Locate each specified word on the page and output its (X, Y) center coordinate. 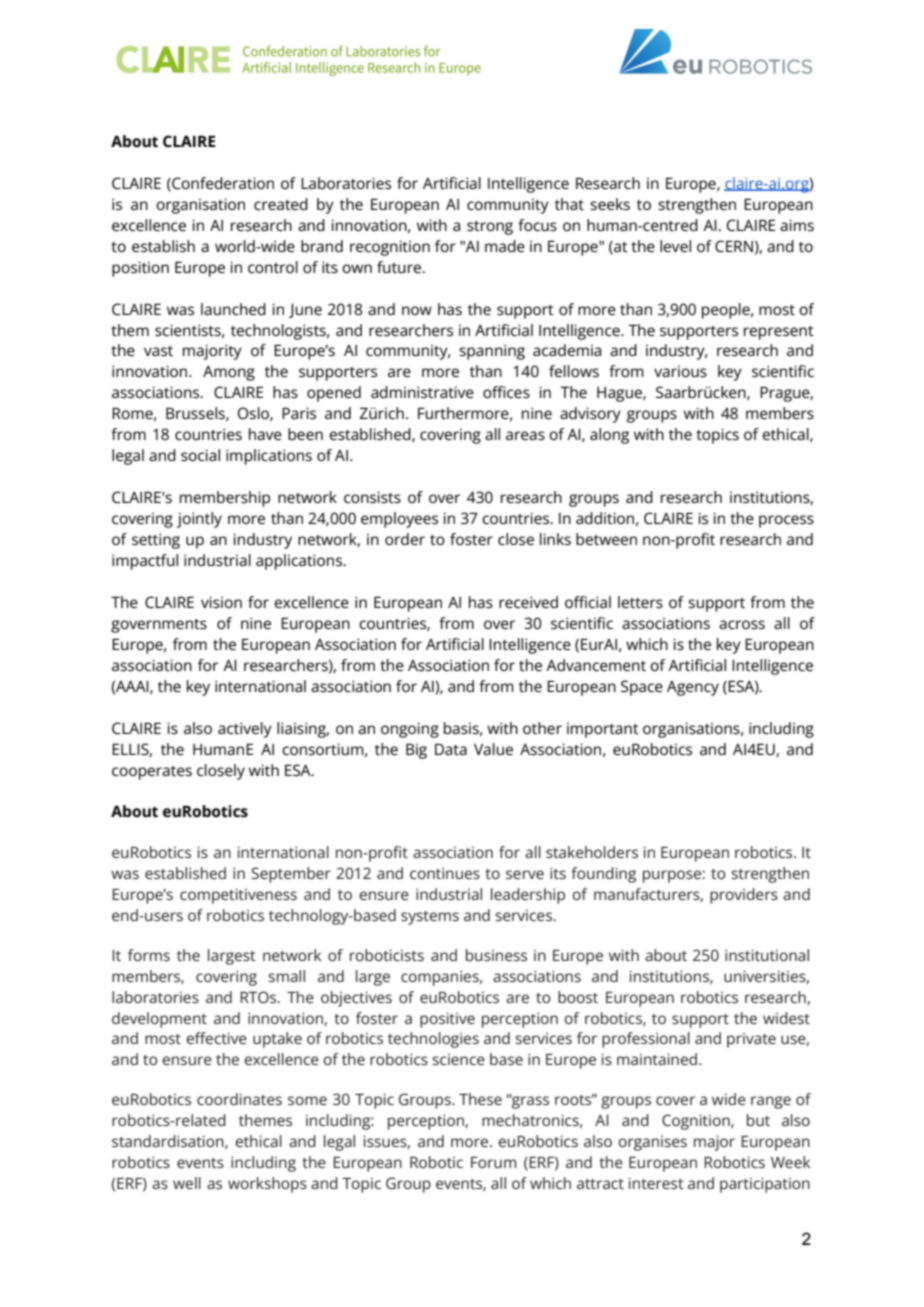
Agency (693, 688)
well (187, 1183)
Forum (493, 1162)
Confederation (222, 184)
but (758, 1120)
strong (490, 228)
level (675, 246)
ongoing (410, 730)
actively (245, 730)
